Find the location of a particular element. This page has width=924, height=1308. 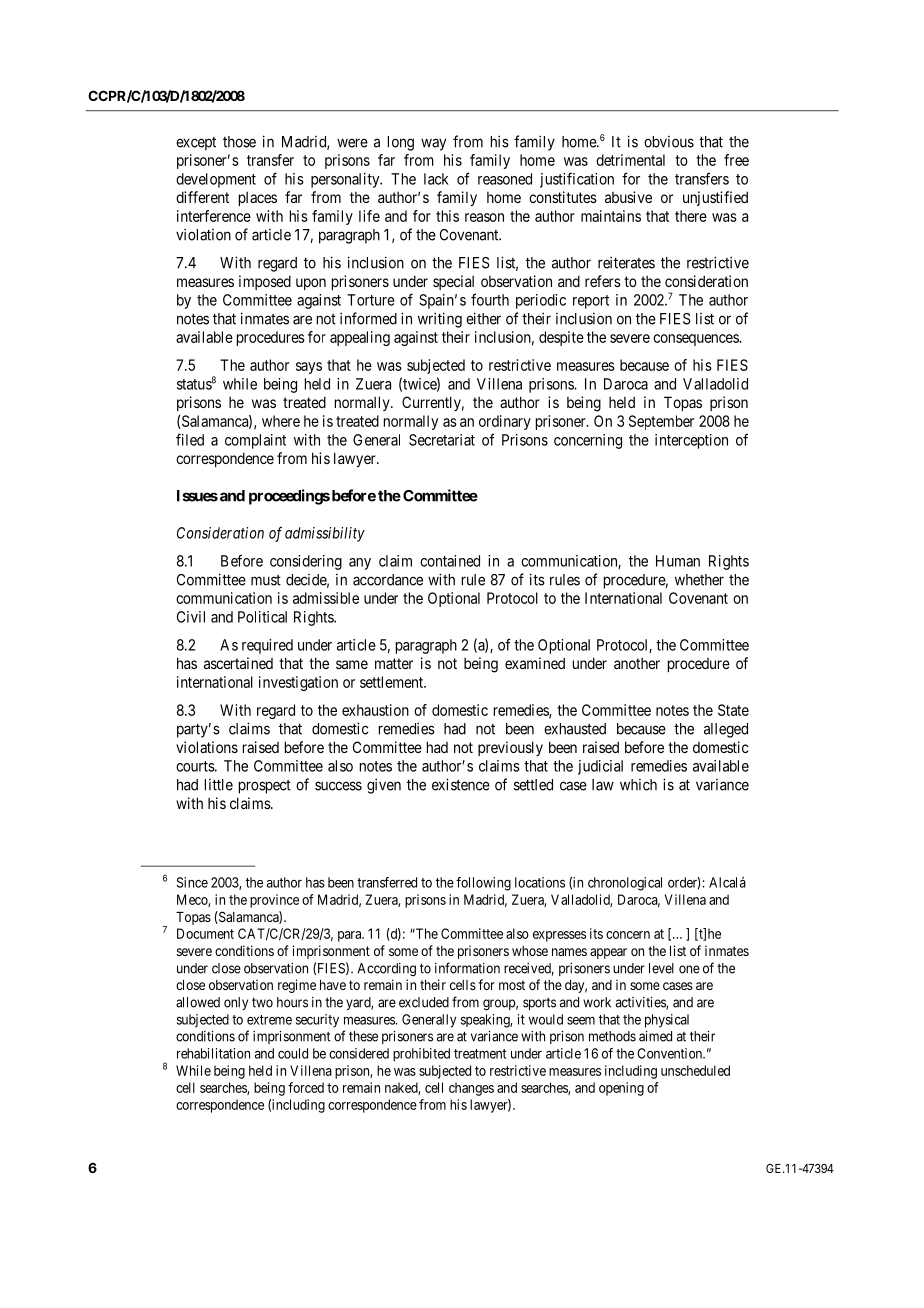

Secretariat is located at coordinates (442, 440).
